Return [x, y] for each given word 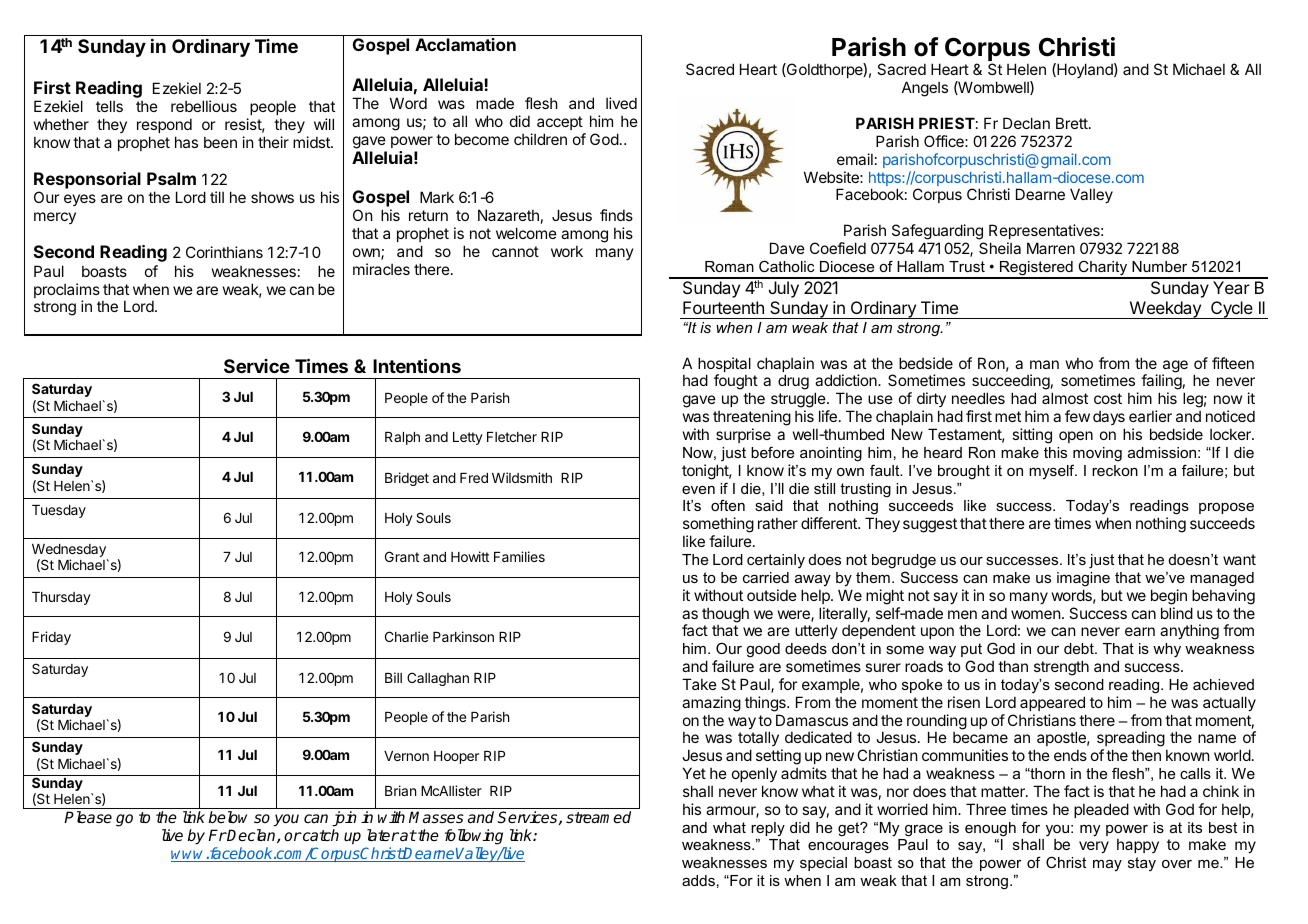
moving [1097, 454]
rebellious [204, 106]
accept [560, 123]
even [698, 490]
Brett [1073, 123]
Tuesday [59, 511]
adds [698, 880]
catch [320, 835]
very [1094, 847]
